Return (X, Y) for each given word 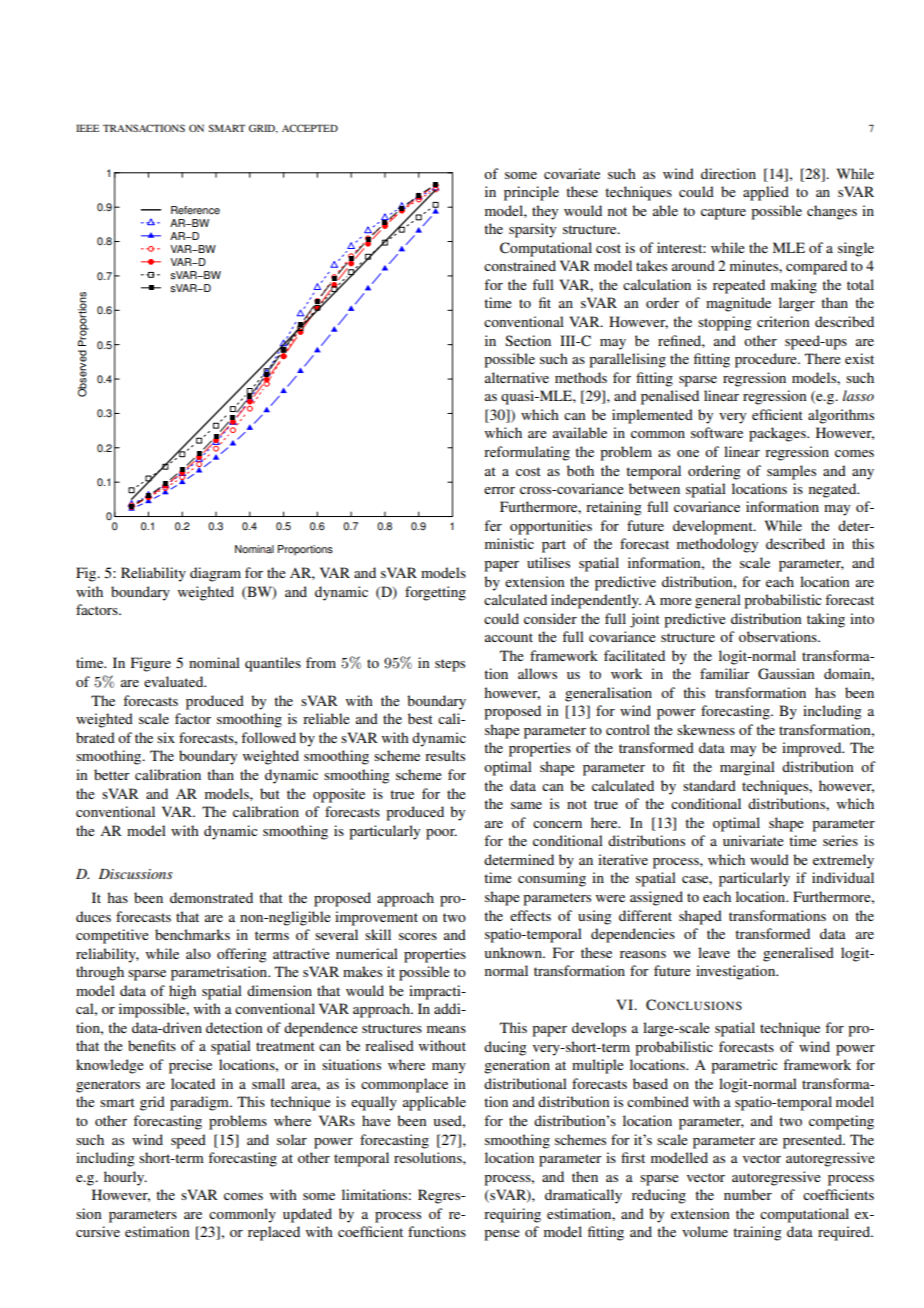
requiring (512, 1215)
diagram (215, 574)
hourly (125, 1178)
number (748, 1194)
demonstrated (211, 897)
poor (441, 834)
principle (531, 193)
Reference (195, 210)
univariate (753, 840)
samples (791, 472)
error (499, 490)
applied (766, 193)
